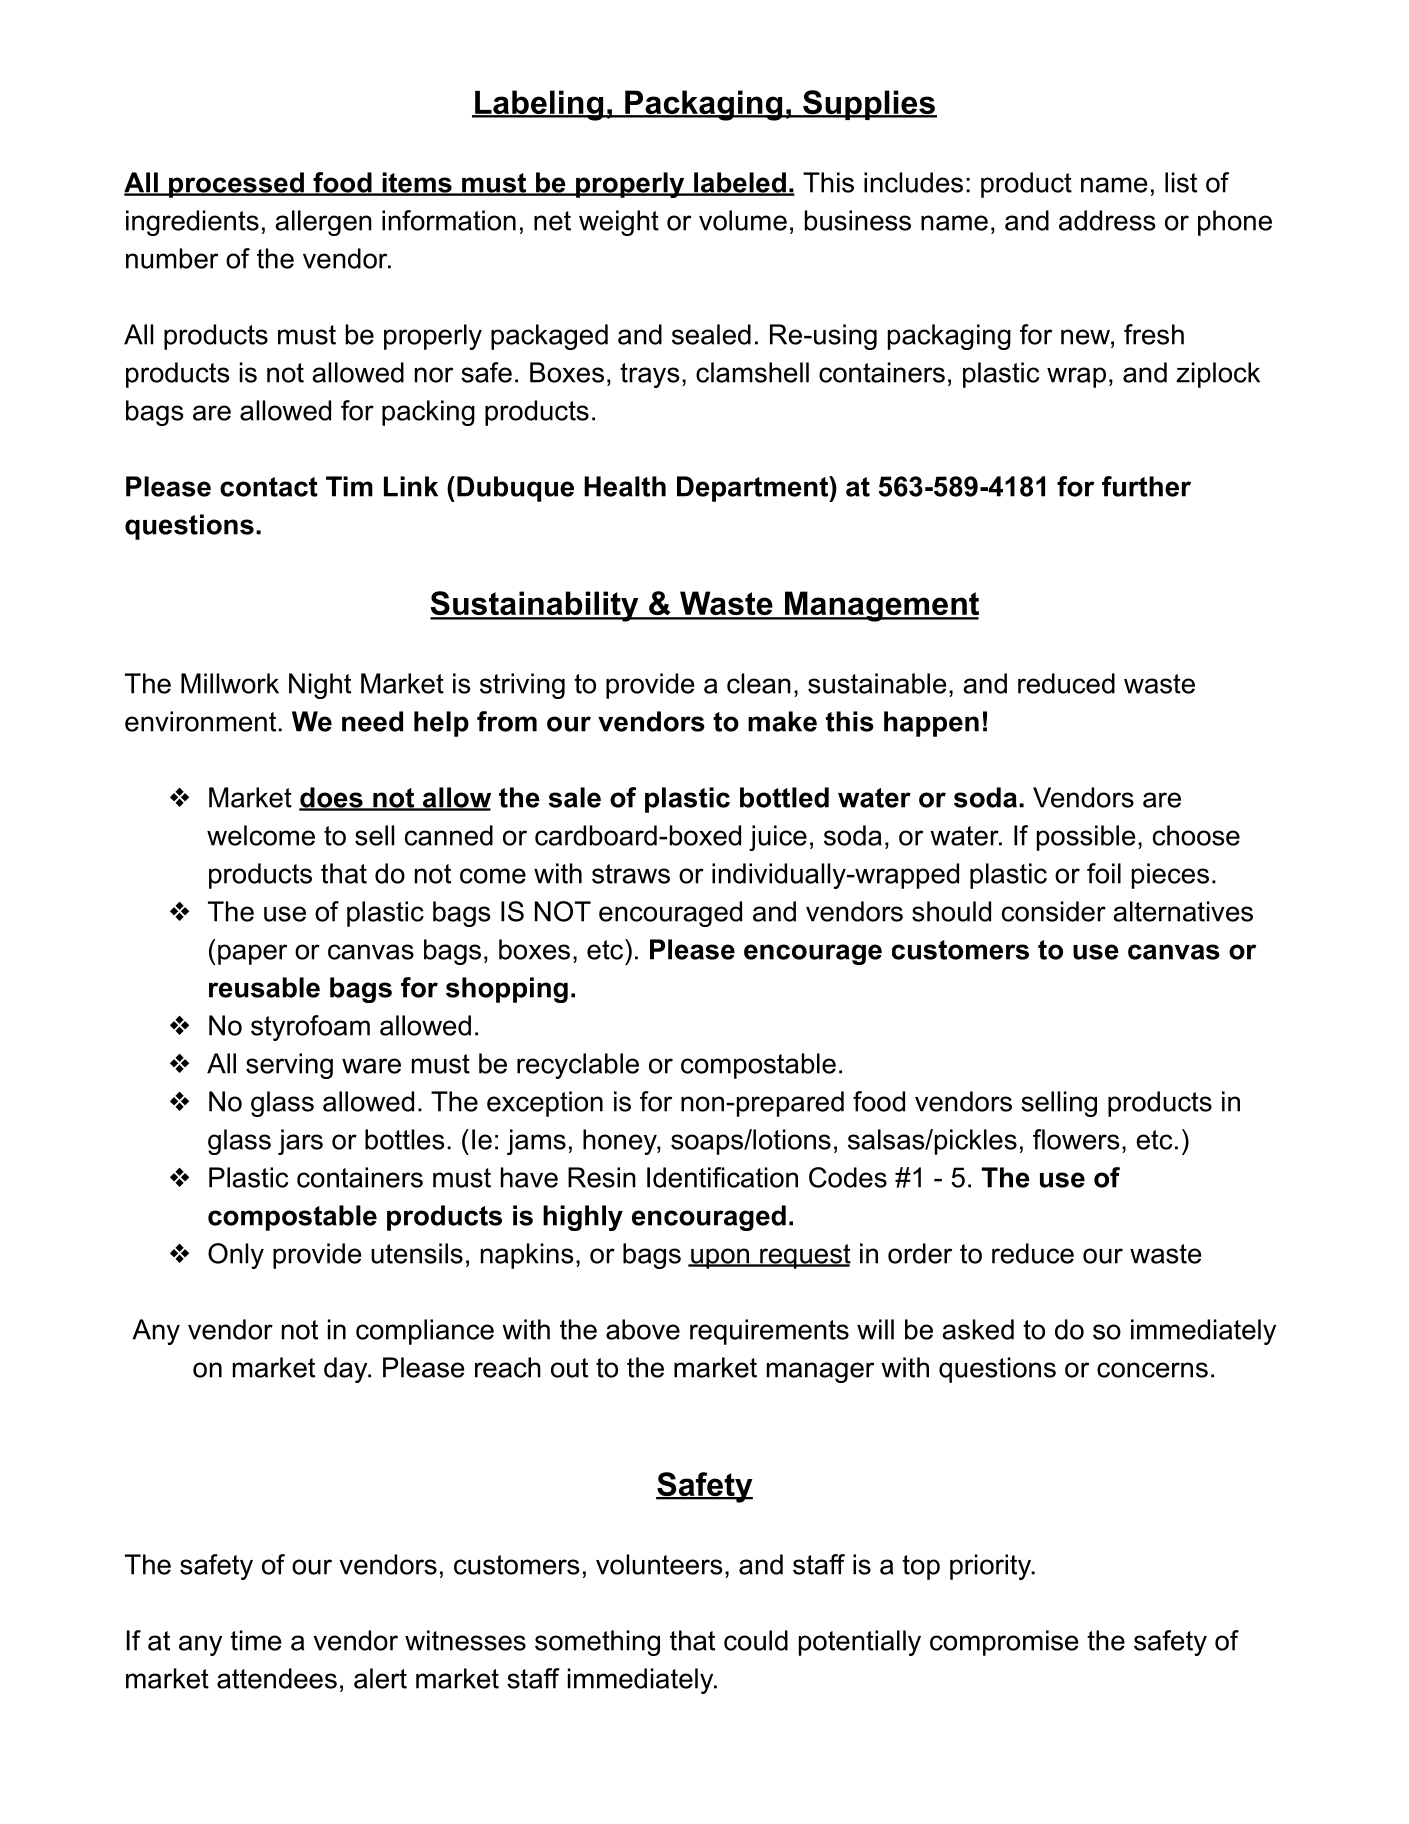  What do you see at coordinates (255, 1640) in the image?
I see `time` at bounding box center [255, 1640].
